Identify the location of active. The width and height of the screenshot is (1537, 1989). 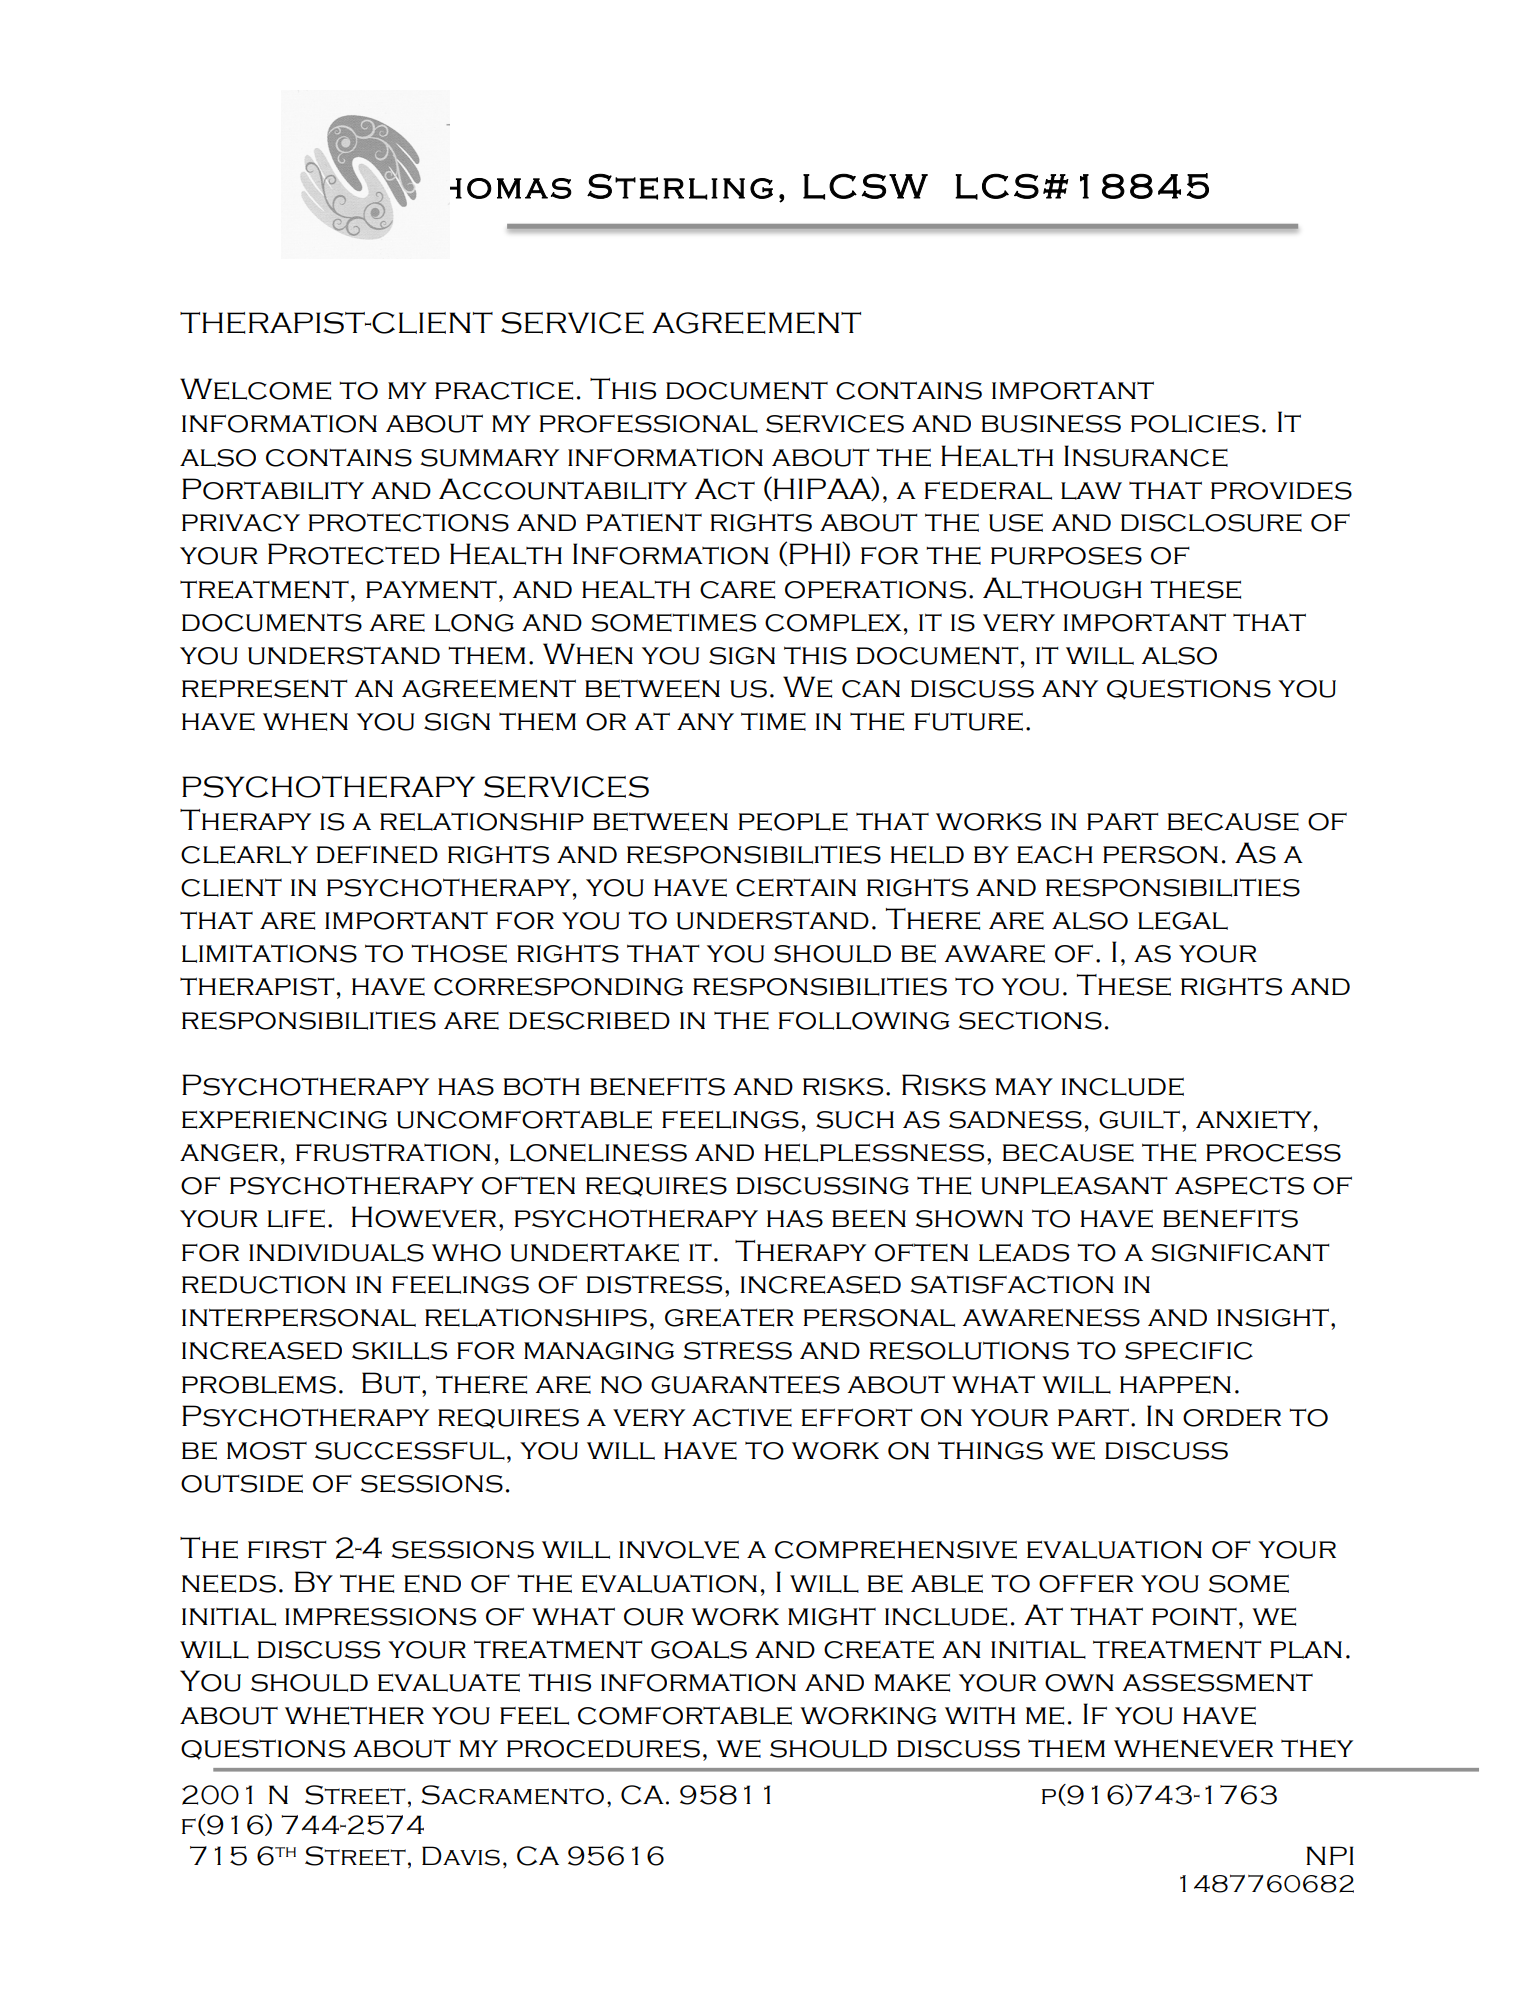
(742, 1417).
